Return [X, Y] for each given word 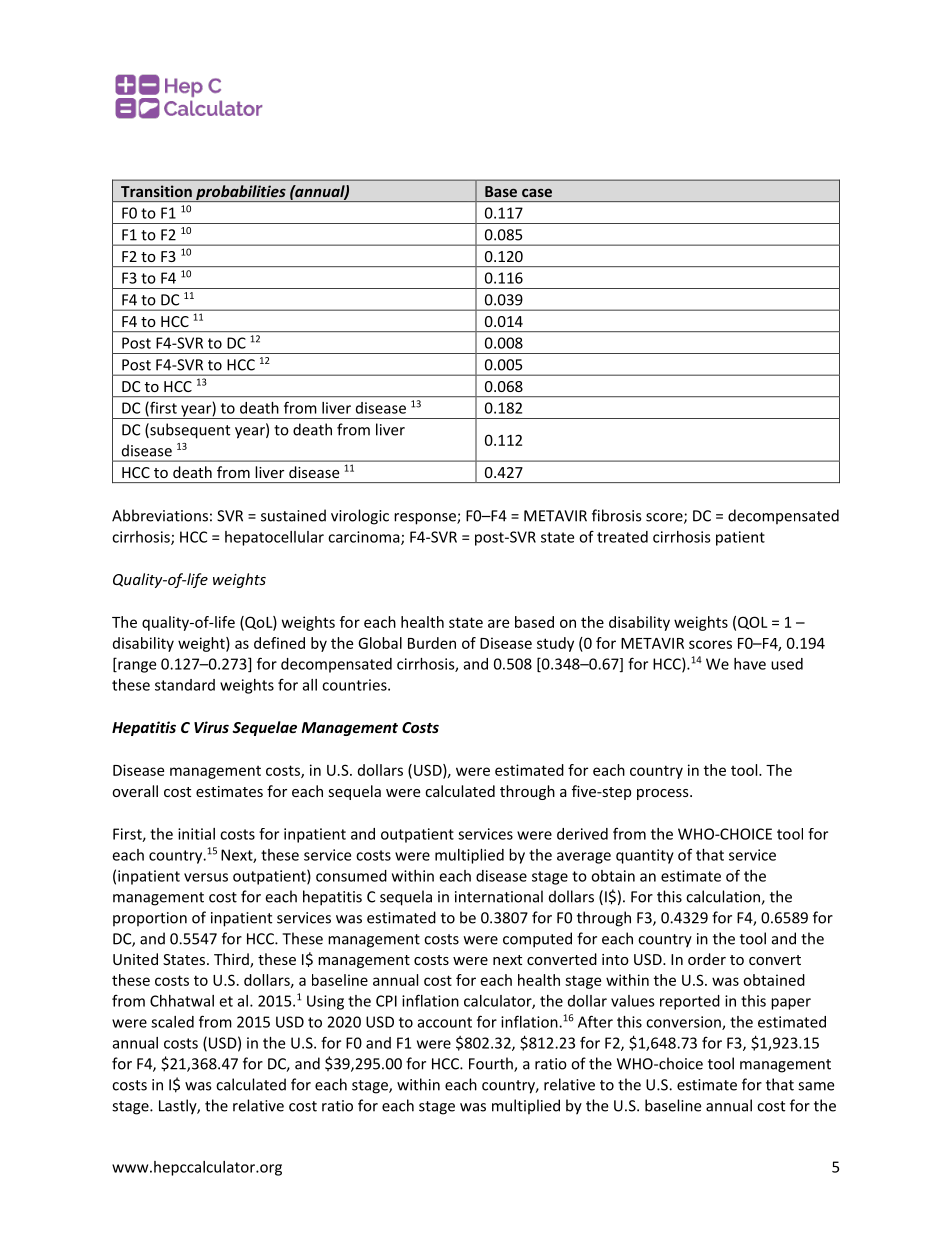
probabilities [241, 193]
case [537, 192]
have [750, 664]
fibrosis [616, 515]
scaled [172, 1022]
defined [279, 643]
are [498, 623]
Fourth [492, 1064]
